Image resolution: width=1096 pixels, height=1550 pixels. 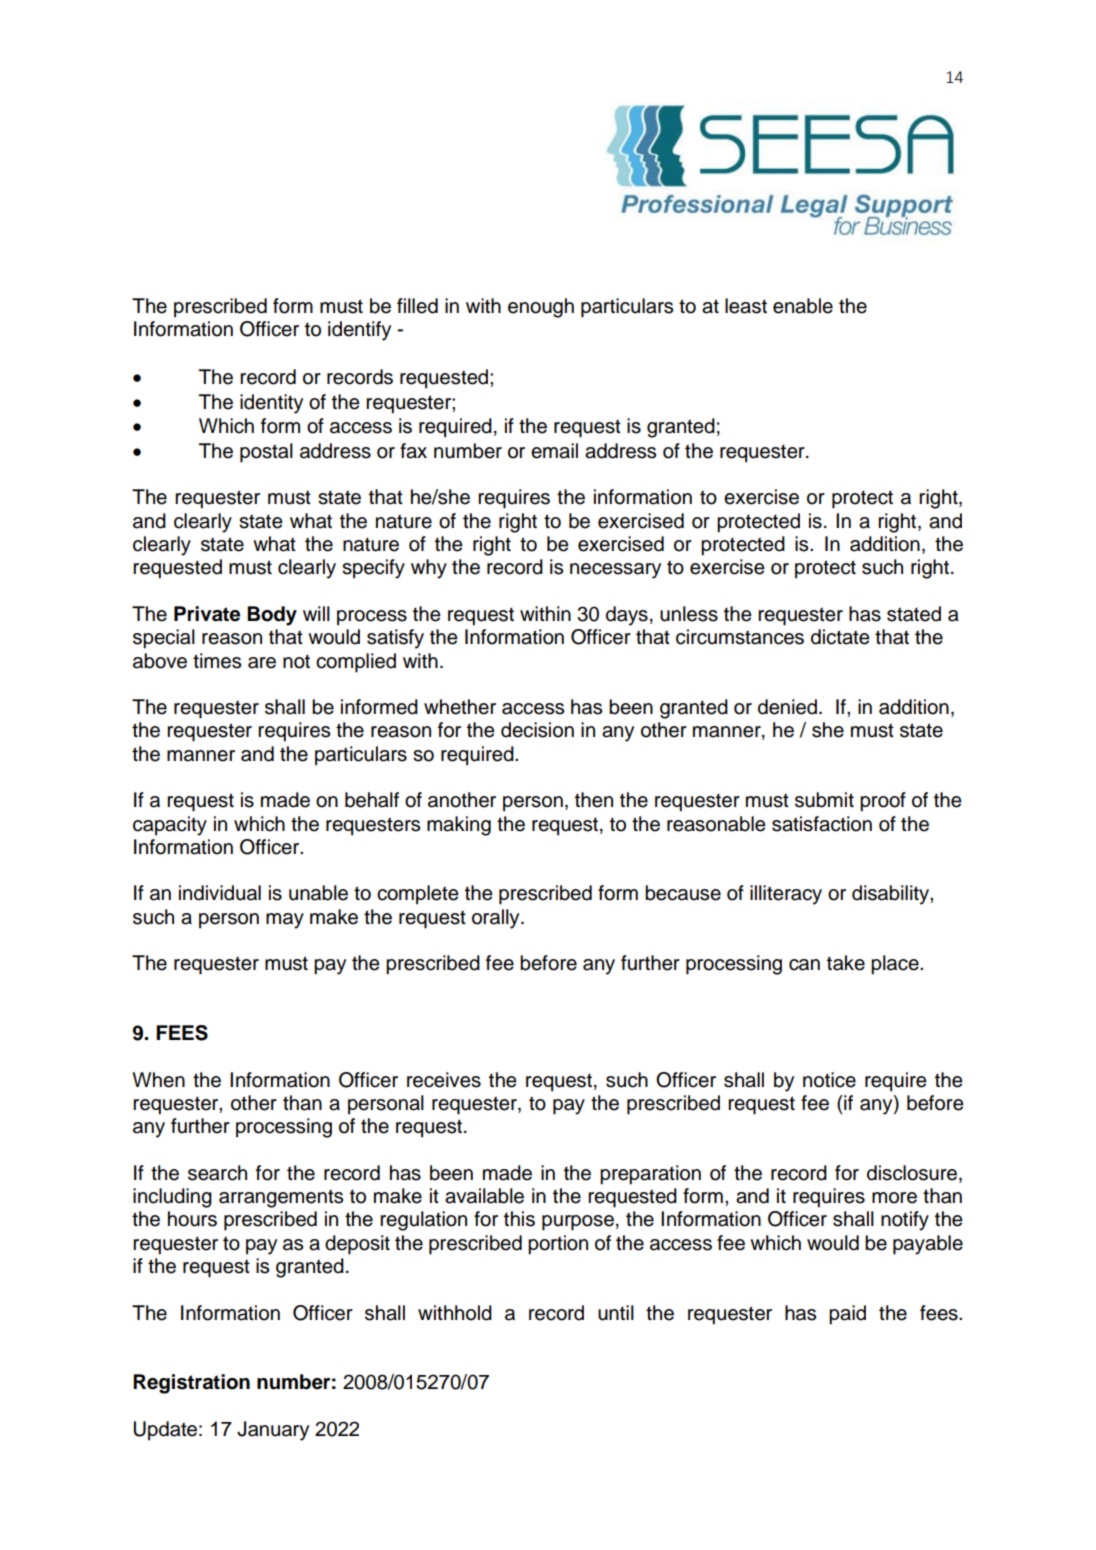 I want to click on January, so click(x=273, y=1431).
